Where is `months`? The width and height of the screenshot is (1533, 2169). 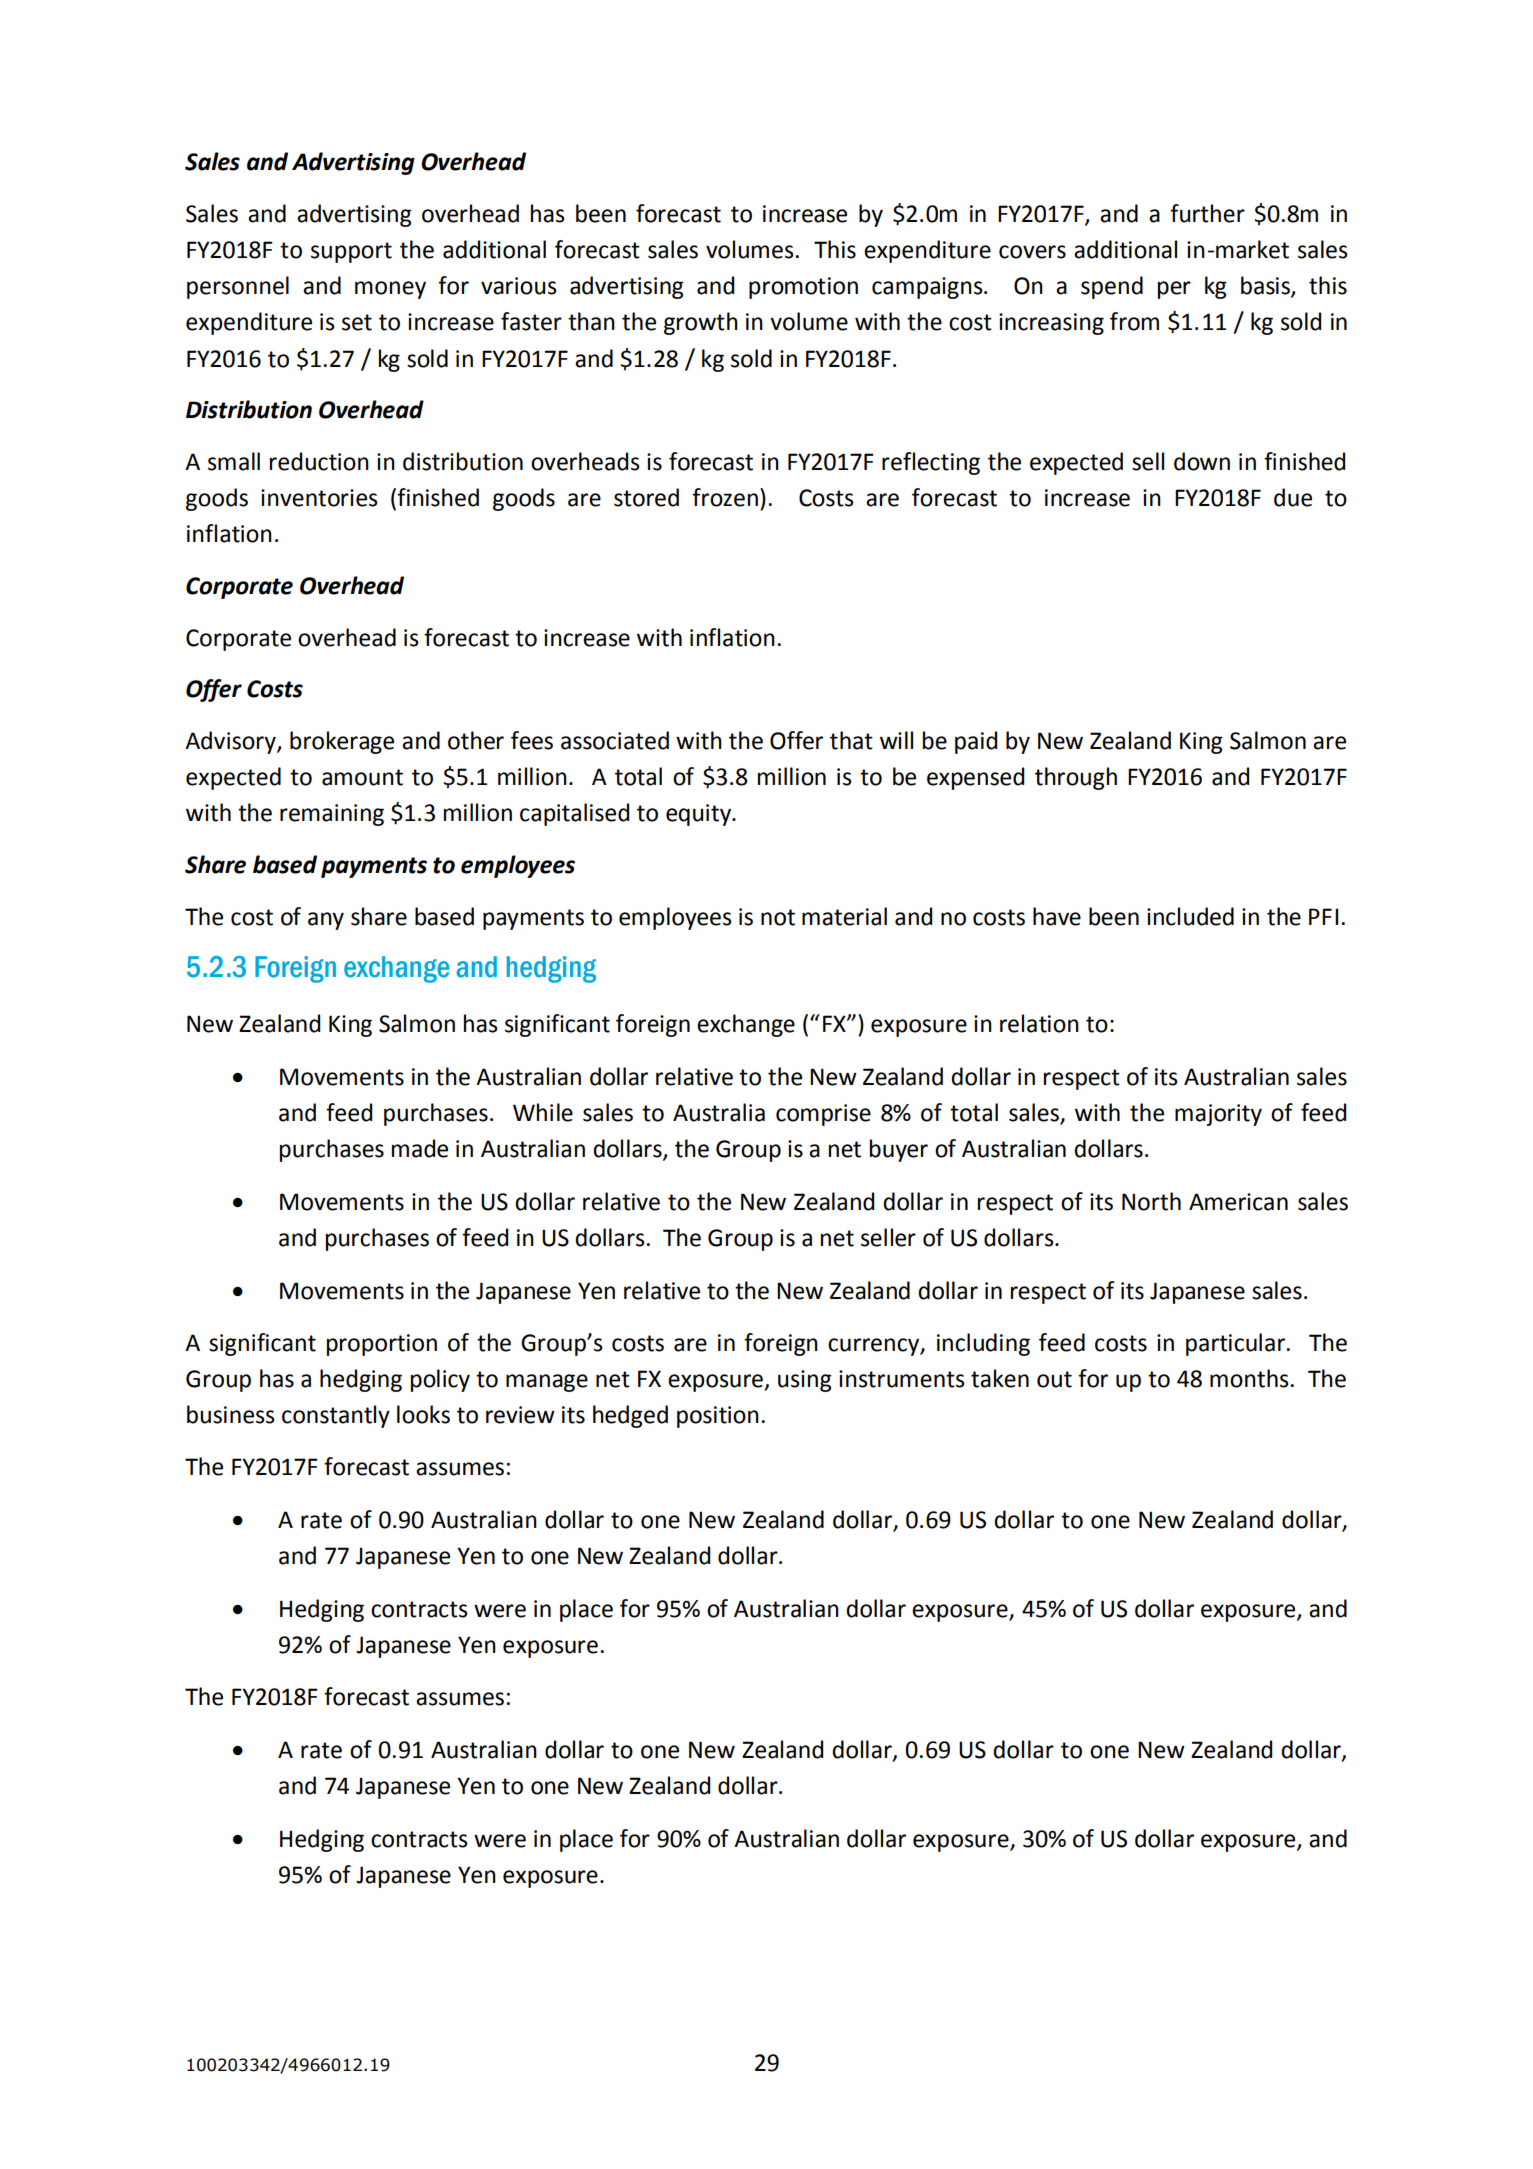 months is located at coordinates (1249, 1378).
